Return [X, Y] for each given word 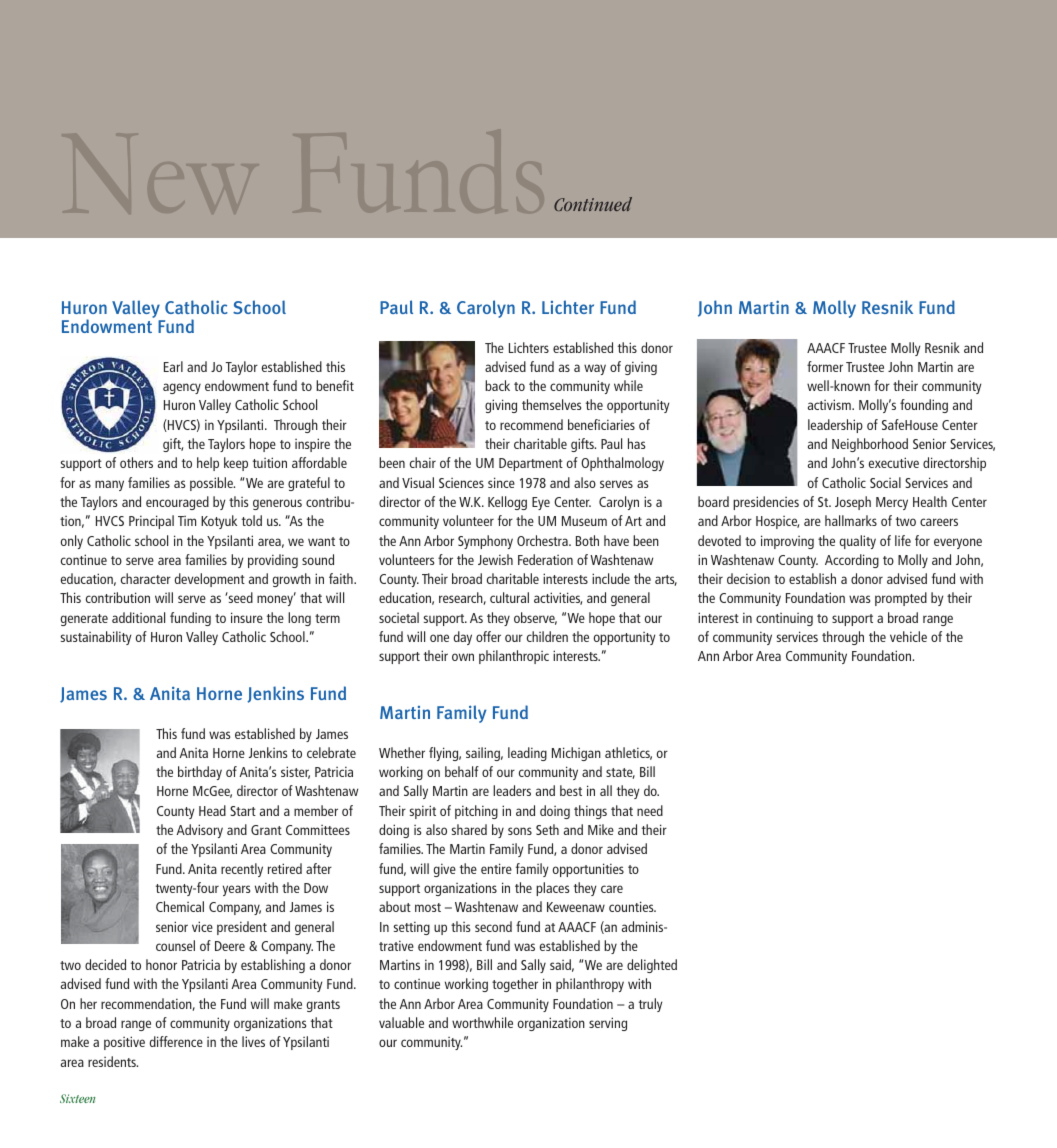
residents [113, 1061]
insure [247, 617]
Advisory [199, 831]
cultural [509, 597]
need [650, 810]
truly [650, 1005]
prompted [901, 599]
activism [830, 404]
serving [608, 1024]
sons [520, 831]
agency [182, 388]
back [497, 385]
